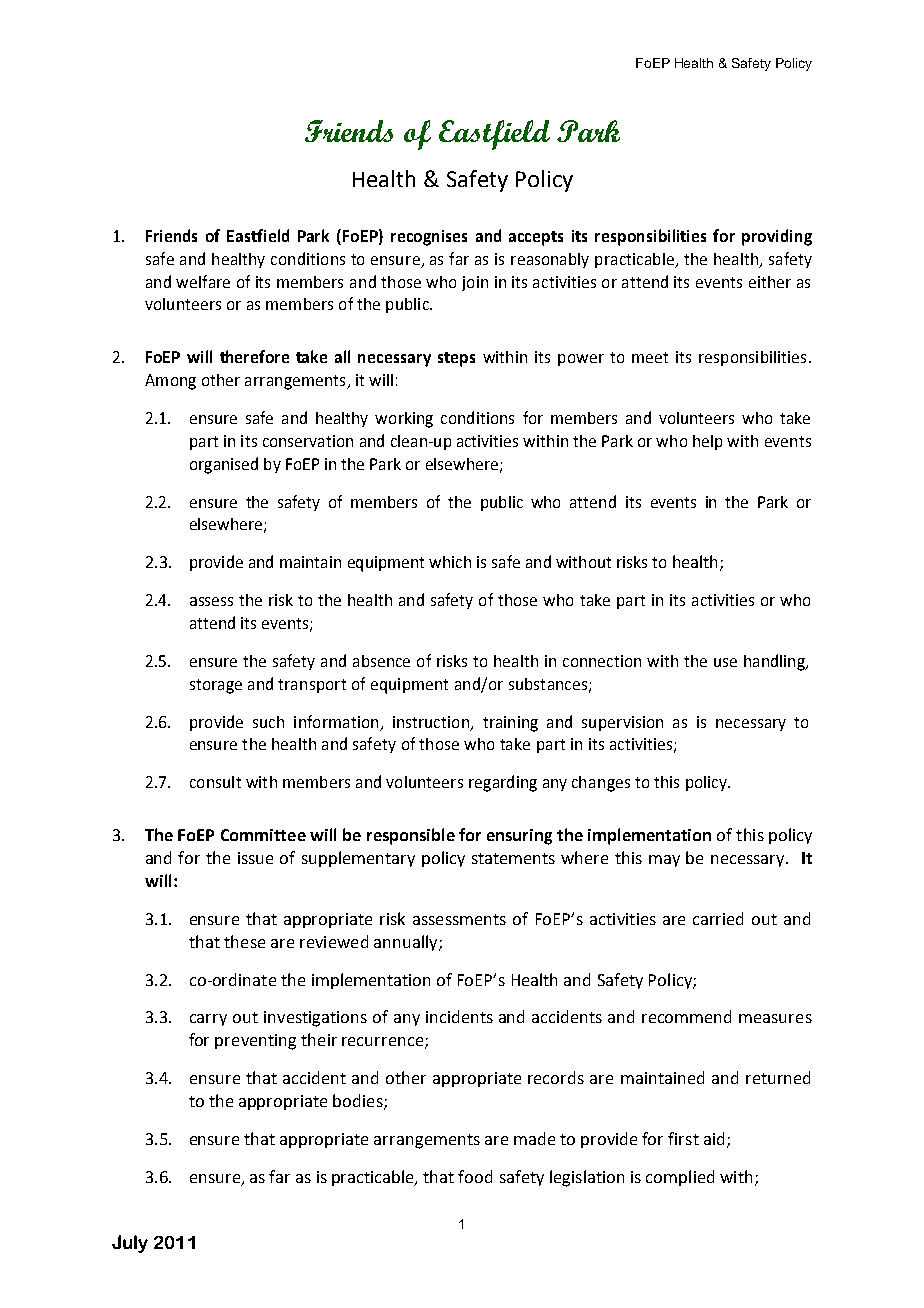  Describe the element at coordinates (459, 1016) in the screenshot. I see `incidents` at that location.
